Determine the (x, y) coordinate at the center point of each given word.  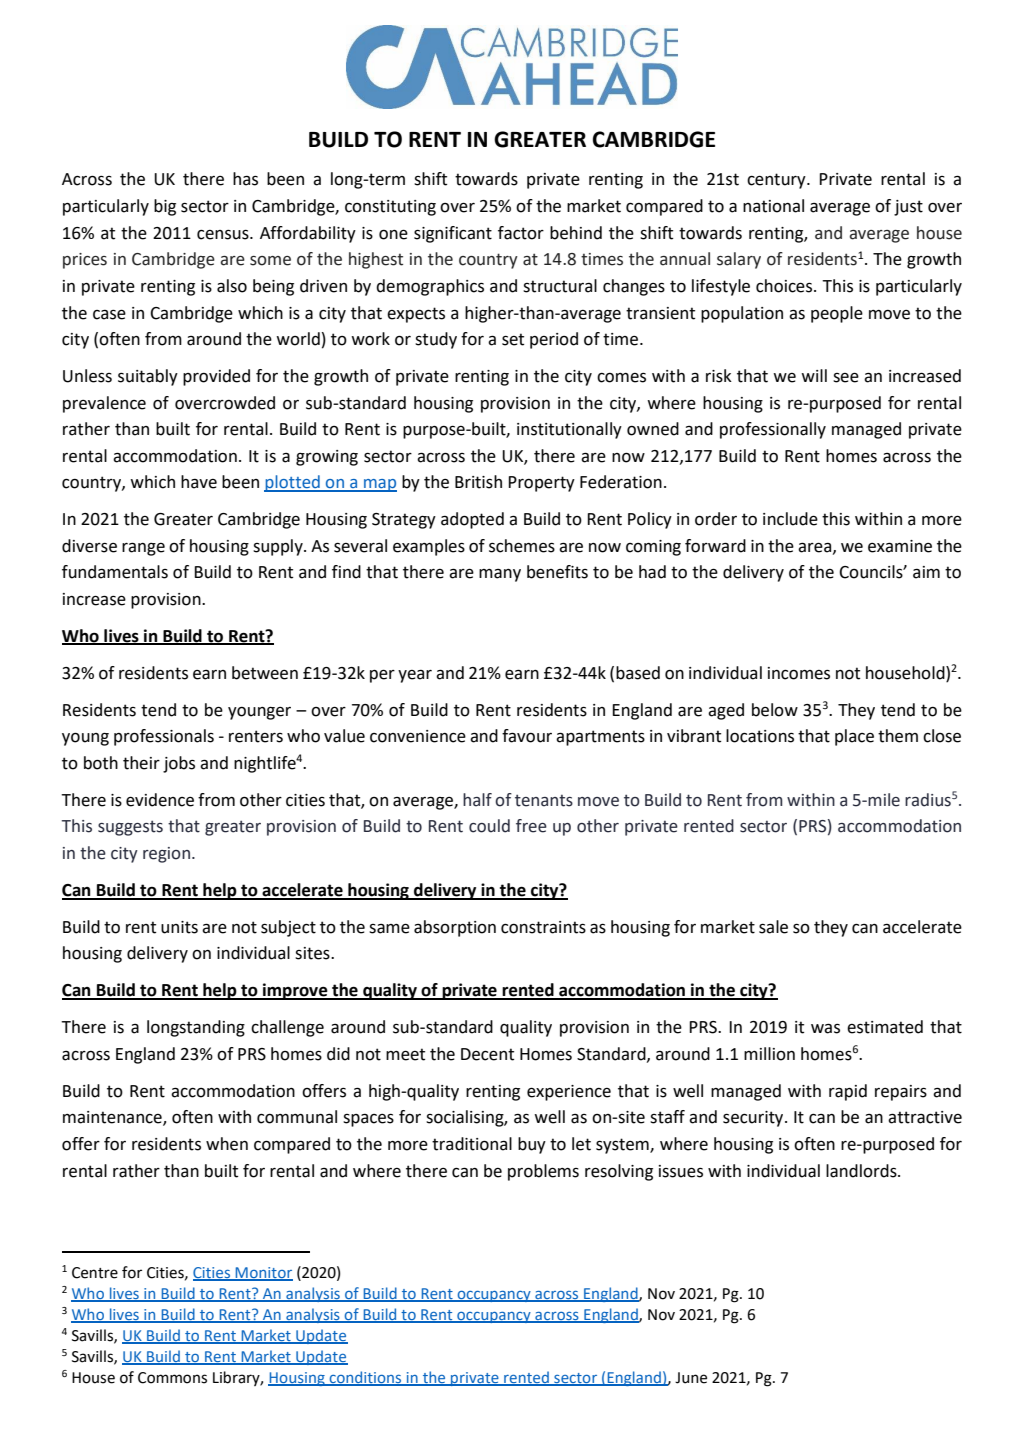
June (691, 1378)
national (773, 206)
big (165, 207)
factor (521, 233)
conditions (365, 1378)
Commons (172, 1378)
